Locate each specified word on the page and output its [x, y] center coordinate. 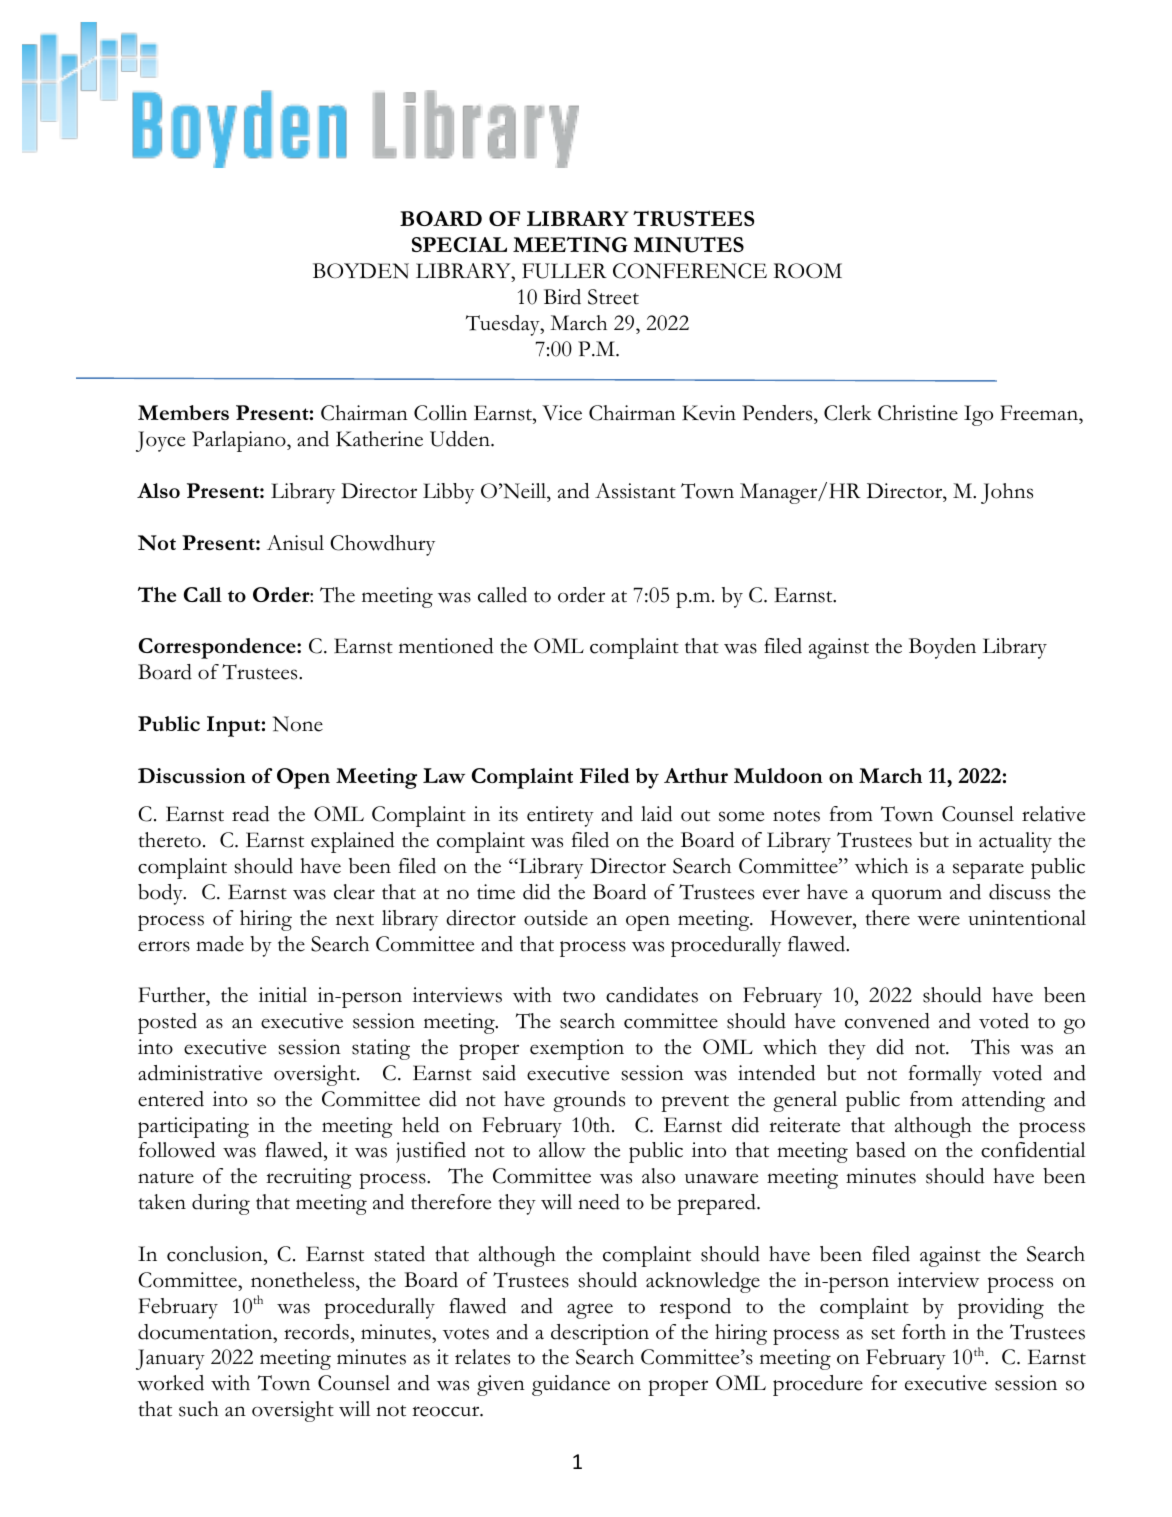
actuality [1015, 842]
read [250, 814]
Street [613, 297]
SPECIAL [459, 244]
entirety [560, 816]
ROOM [808, 271]
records [316, 1332]
